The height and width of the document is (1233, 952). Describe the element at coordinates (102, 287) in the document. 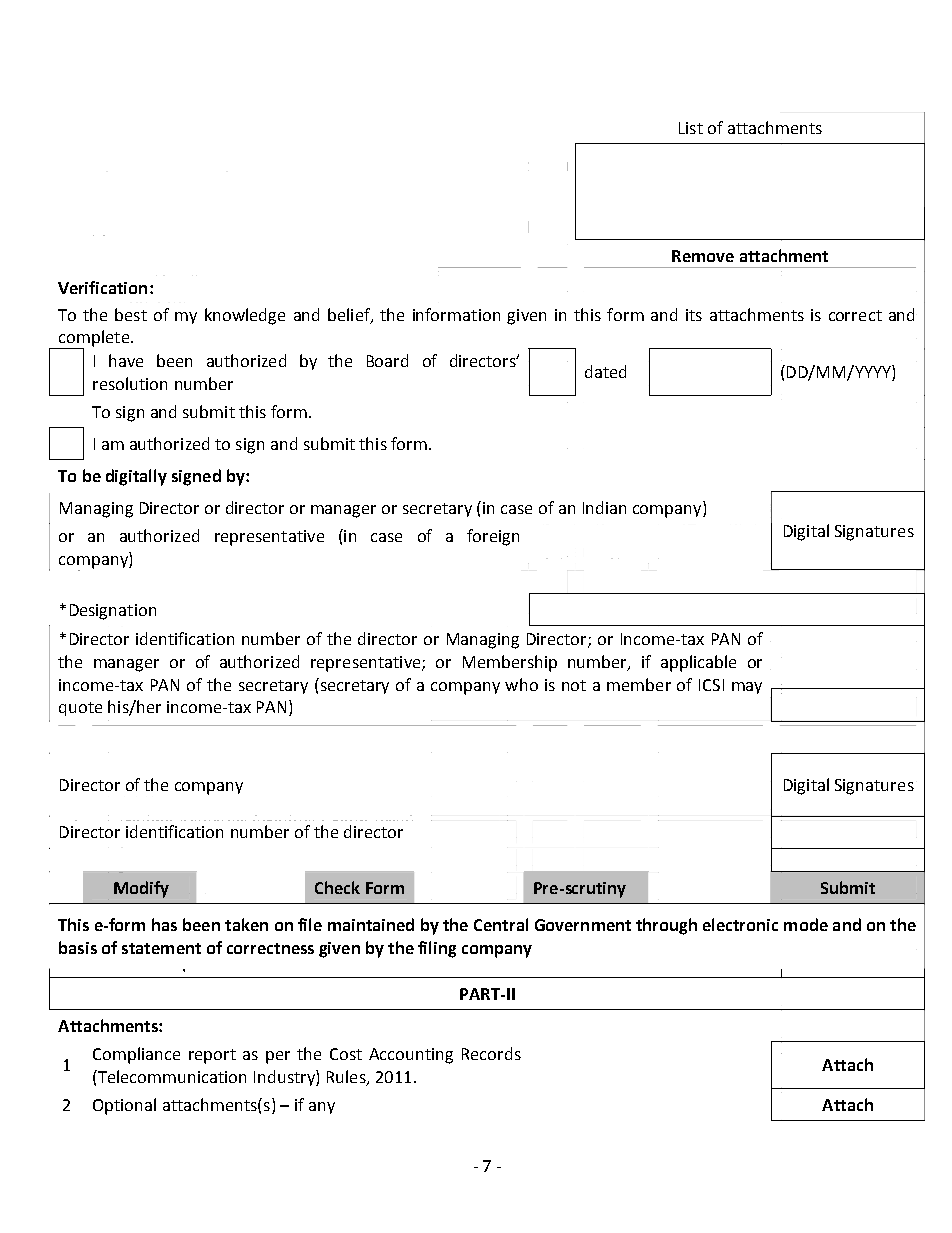

I see `Verification` at that location.
